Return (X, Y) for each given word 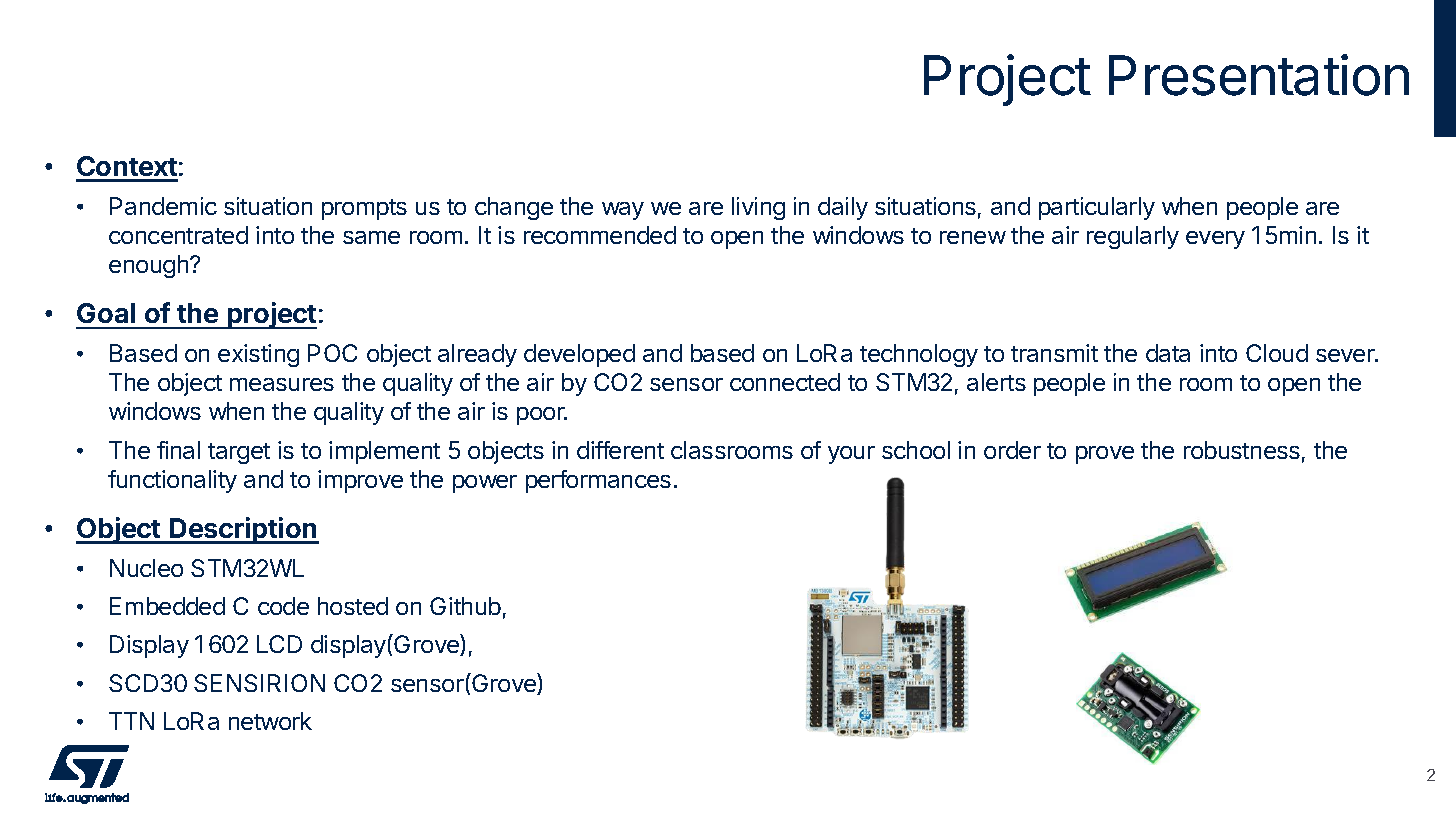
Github (465, 606)
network (270, 721)
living (758, 208)
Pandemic (163, 206)
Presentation (1259, 75)
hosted (353, 606)
